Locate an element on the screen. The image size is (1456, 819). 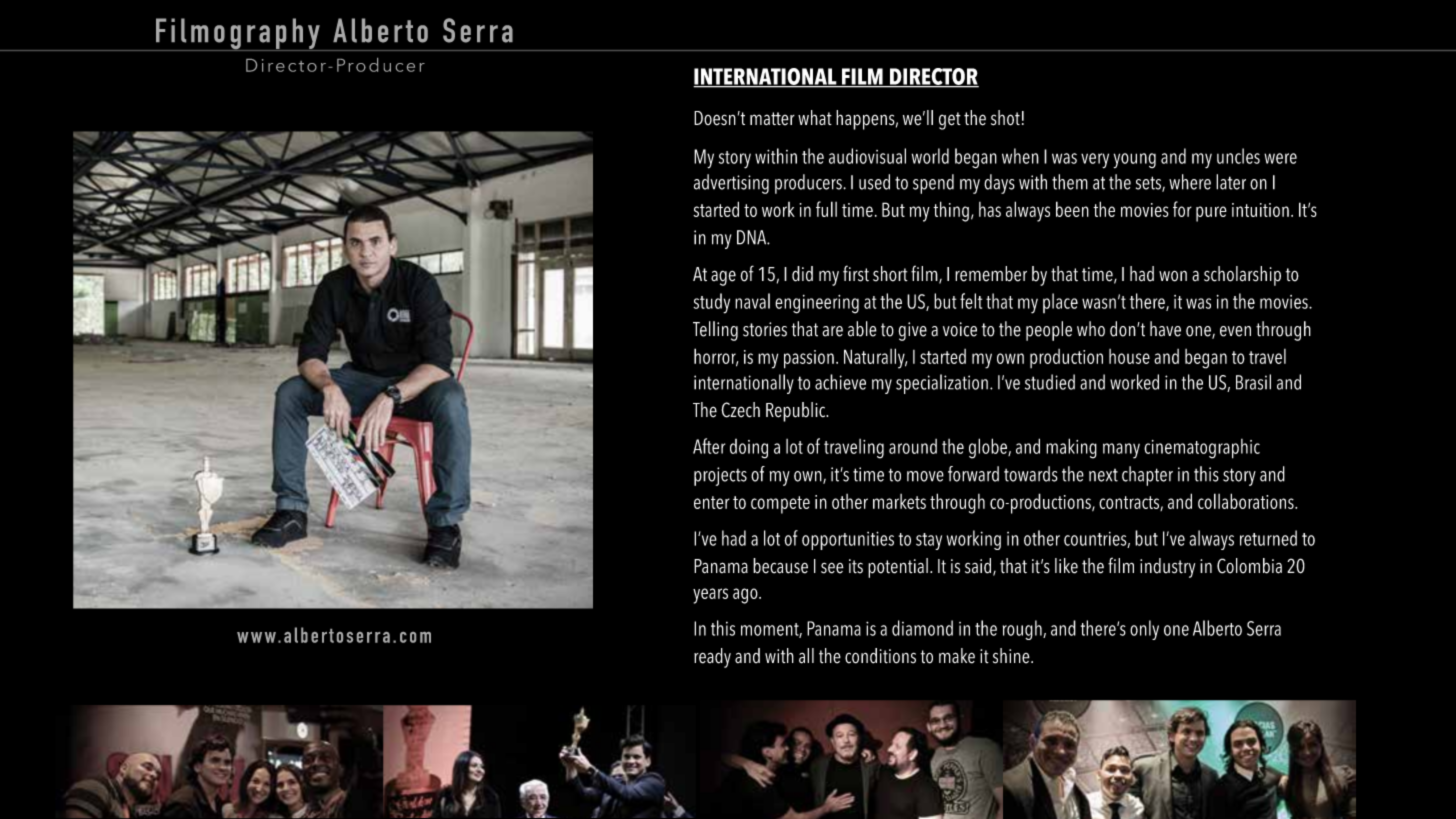
matter is located at coordinates (772, 118).
